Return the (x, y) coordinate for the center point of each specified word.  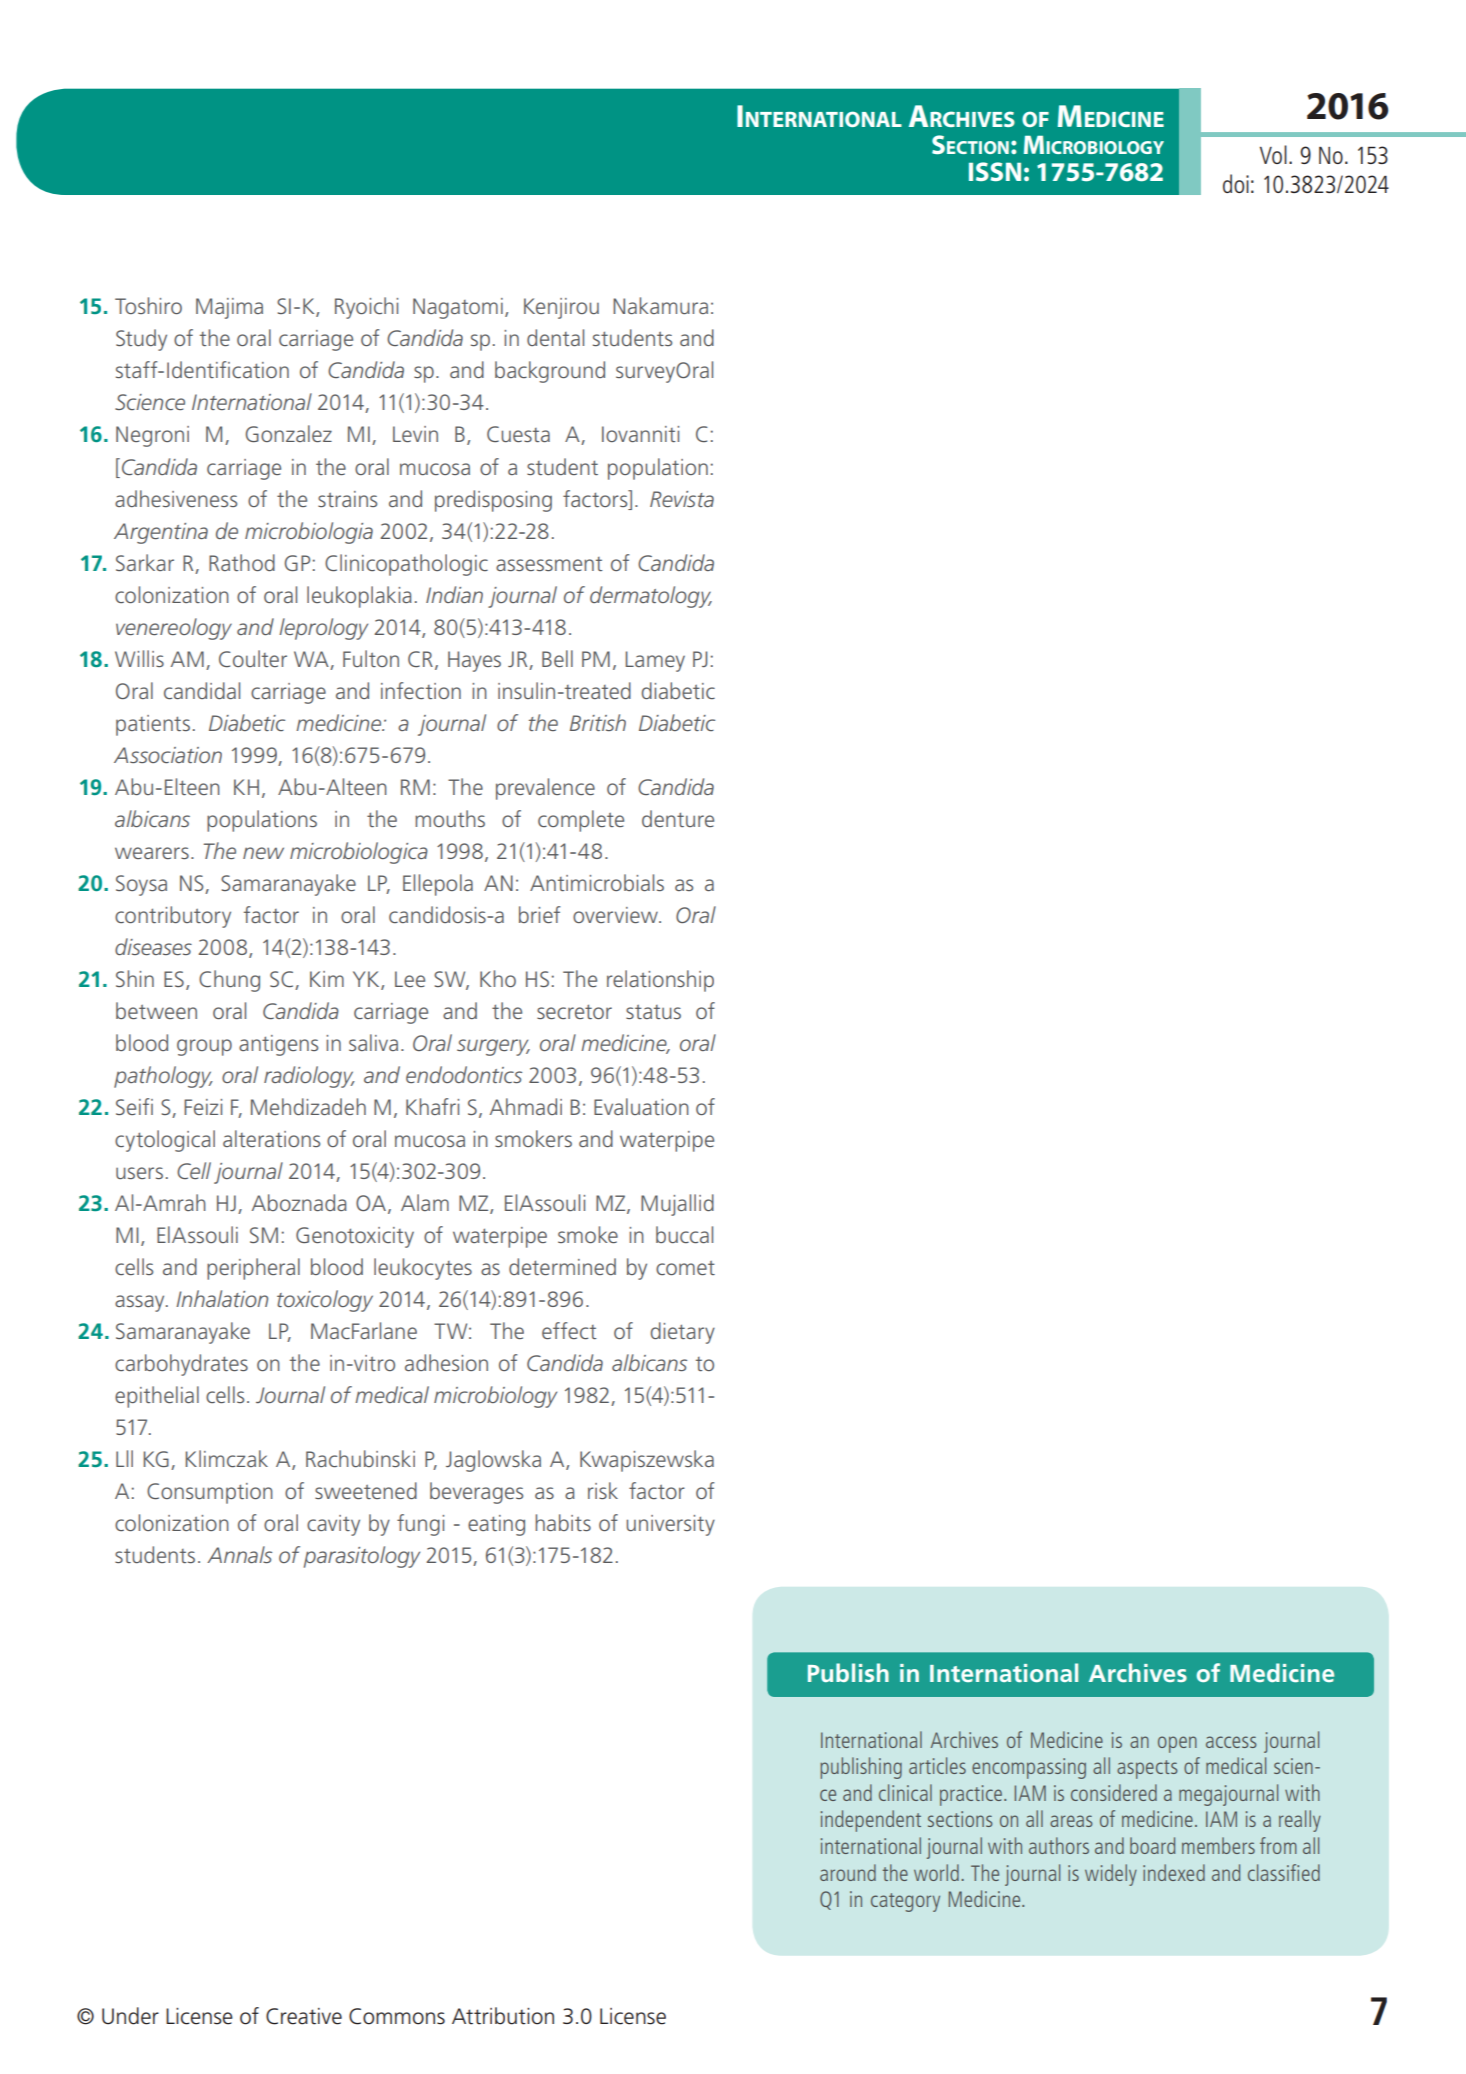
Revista (682, 499)
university (670, 1525)
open (1177, 1744)
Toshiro (148, 305)
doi (1236, 183)
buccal (684, 1234)
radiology (309, 1077)
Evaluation (641, 1106)
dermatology (651, 597)
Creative (304, 2016)
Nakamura (660, 305)
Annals (239, 1554)
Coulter (253, 658)
